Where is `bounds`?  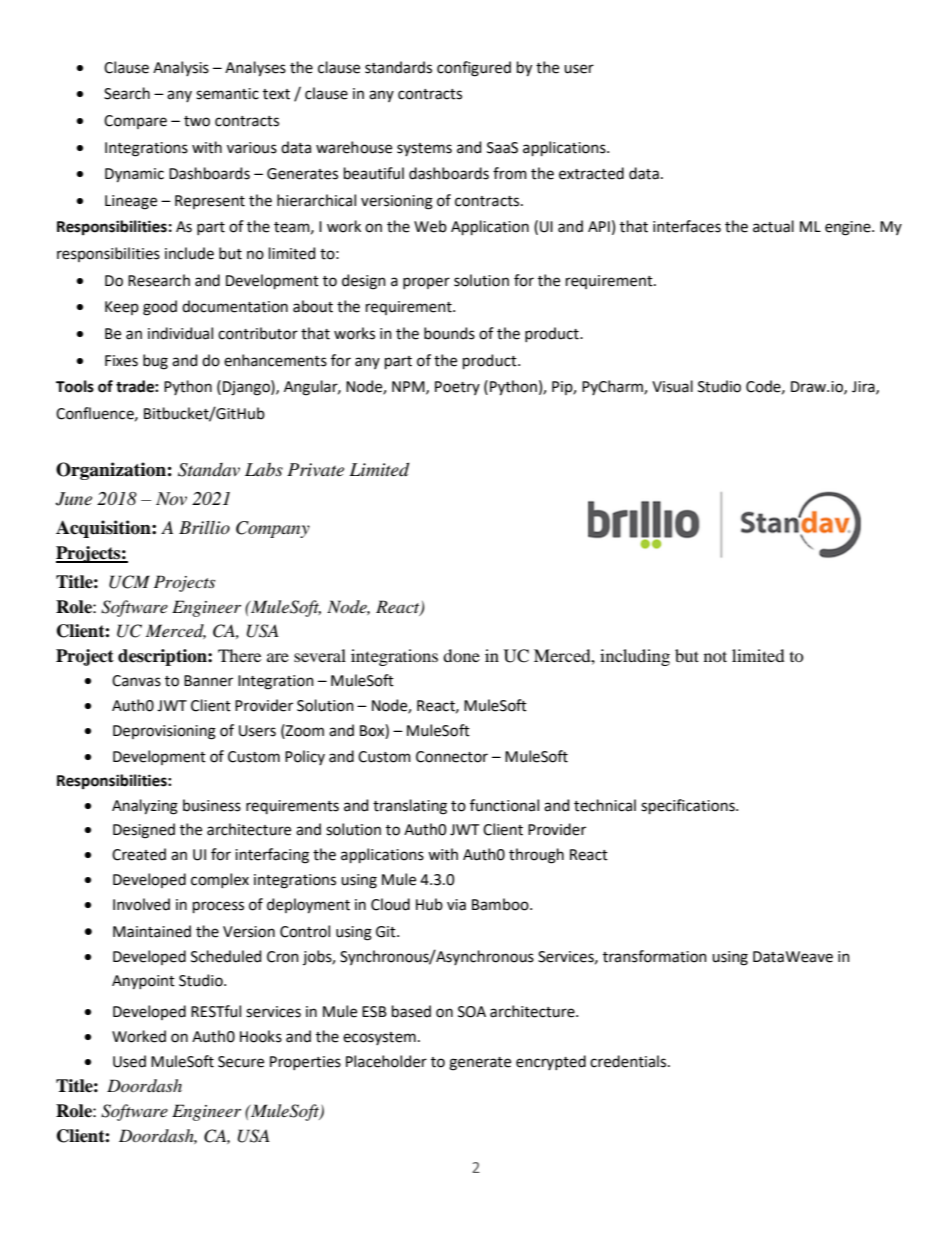 bounds is located at coordinates (449, 333).
